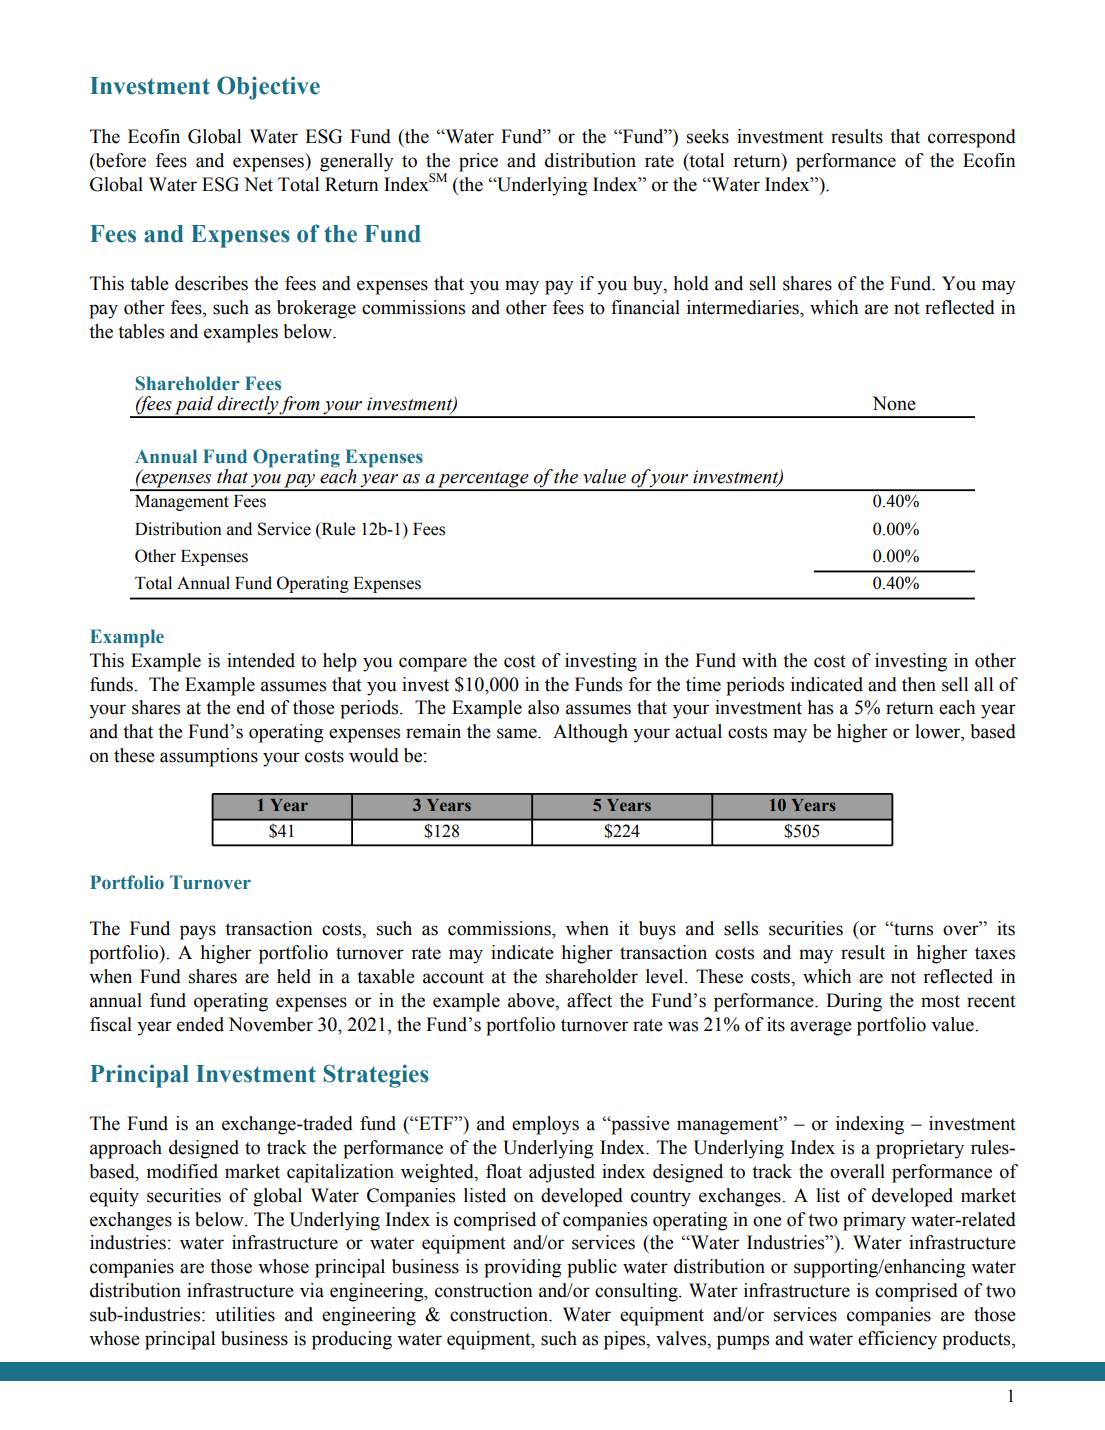 This image has width=1105, height=1430. Describe the element at coordinates (657, 930) in the image. I see `buys` at that location.
